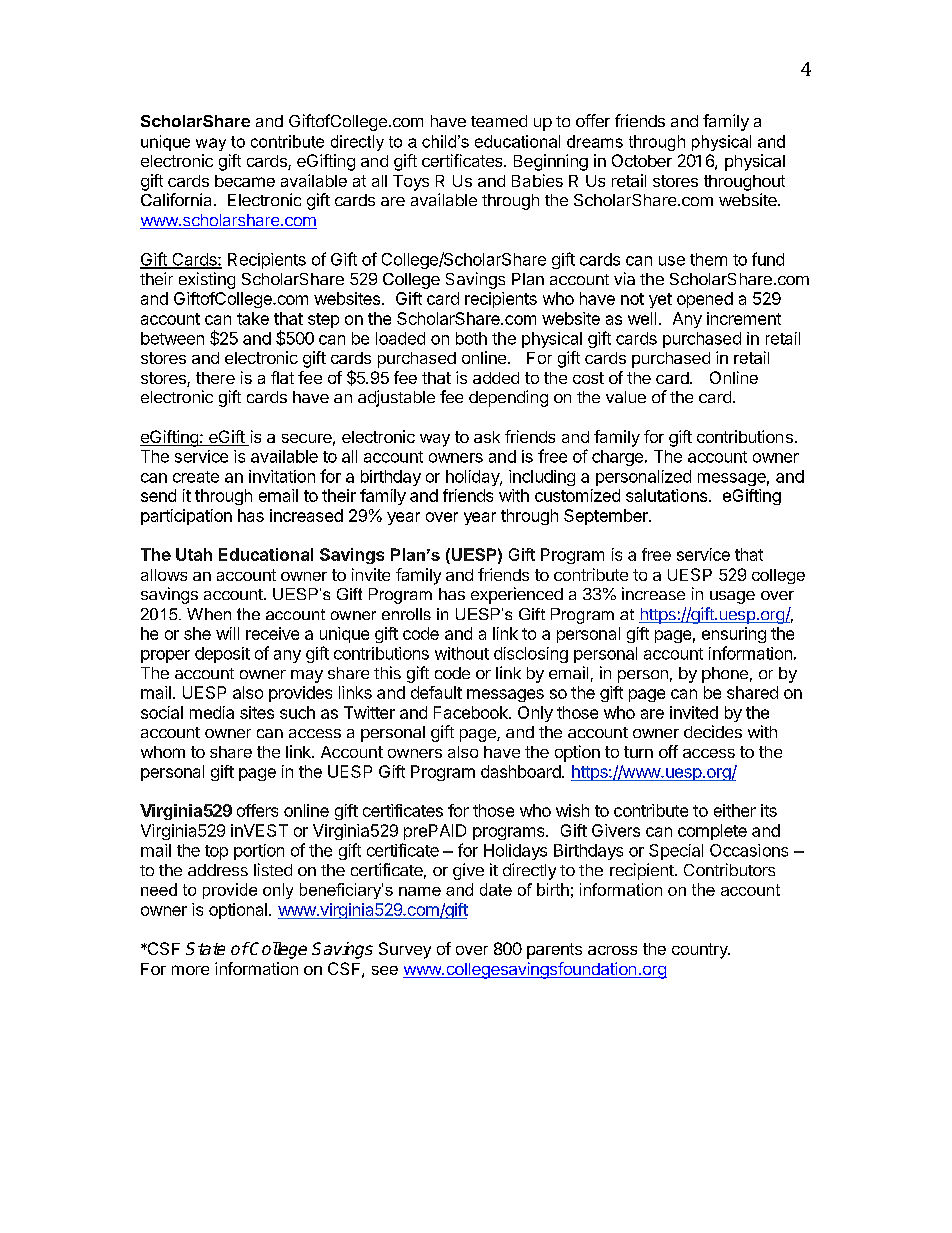 Image resolution: width=952 pixels, height=1233 pixels. Describe the element at coordinates (642, 160) in the page. I see `October` at that location.
